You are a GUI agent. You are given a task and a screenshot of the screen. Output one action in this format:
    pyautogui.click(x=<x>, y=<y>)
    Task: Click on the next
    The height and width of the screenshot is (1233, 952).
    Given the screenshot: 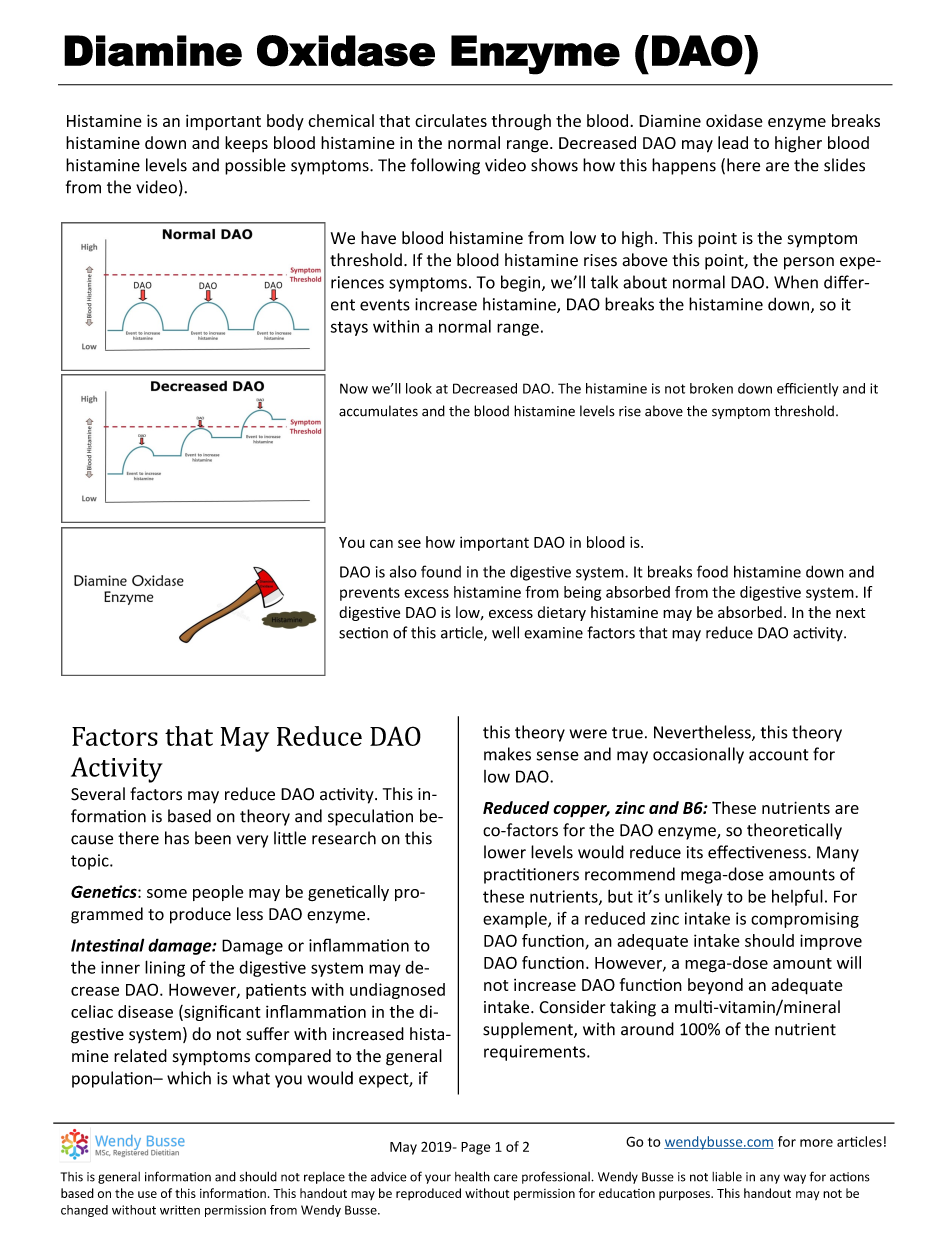 What is the action you would take?
    pyautogui.click(x=851, y=613)
